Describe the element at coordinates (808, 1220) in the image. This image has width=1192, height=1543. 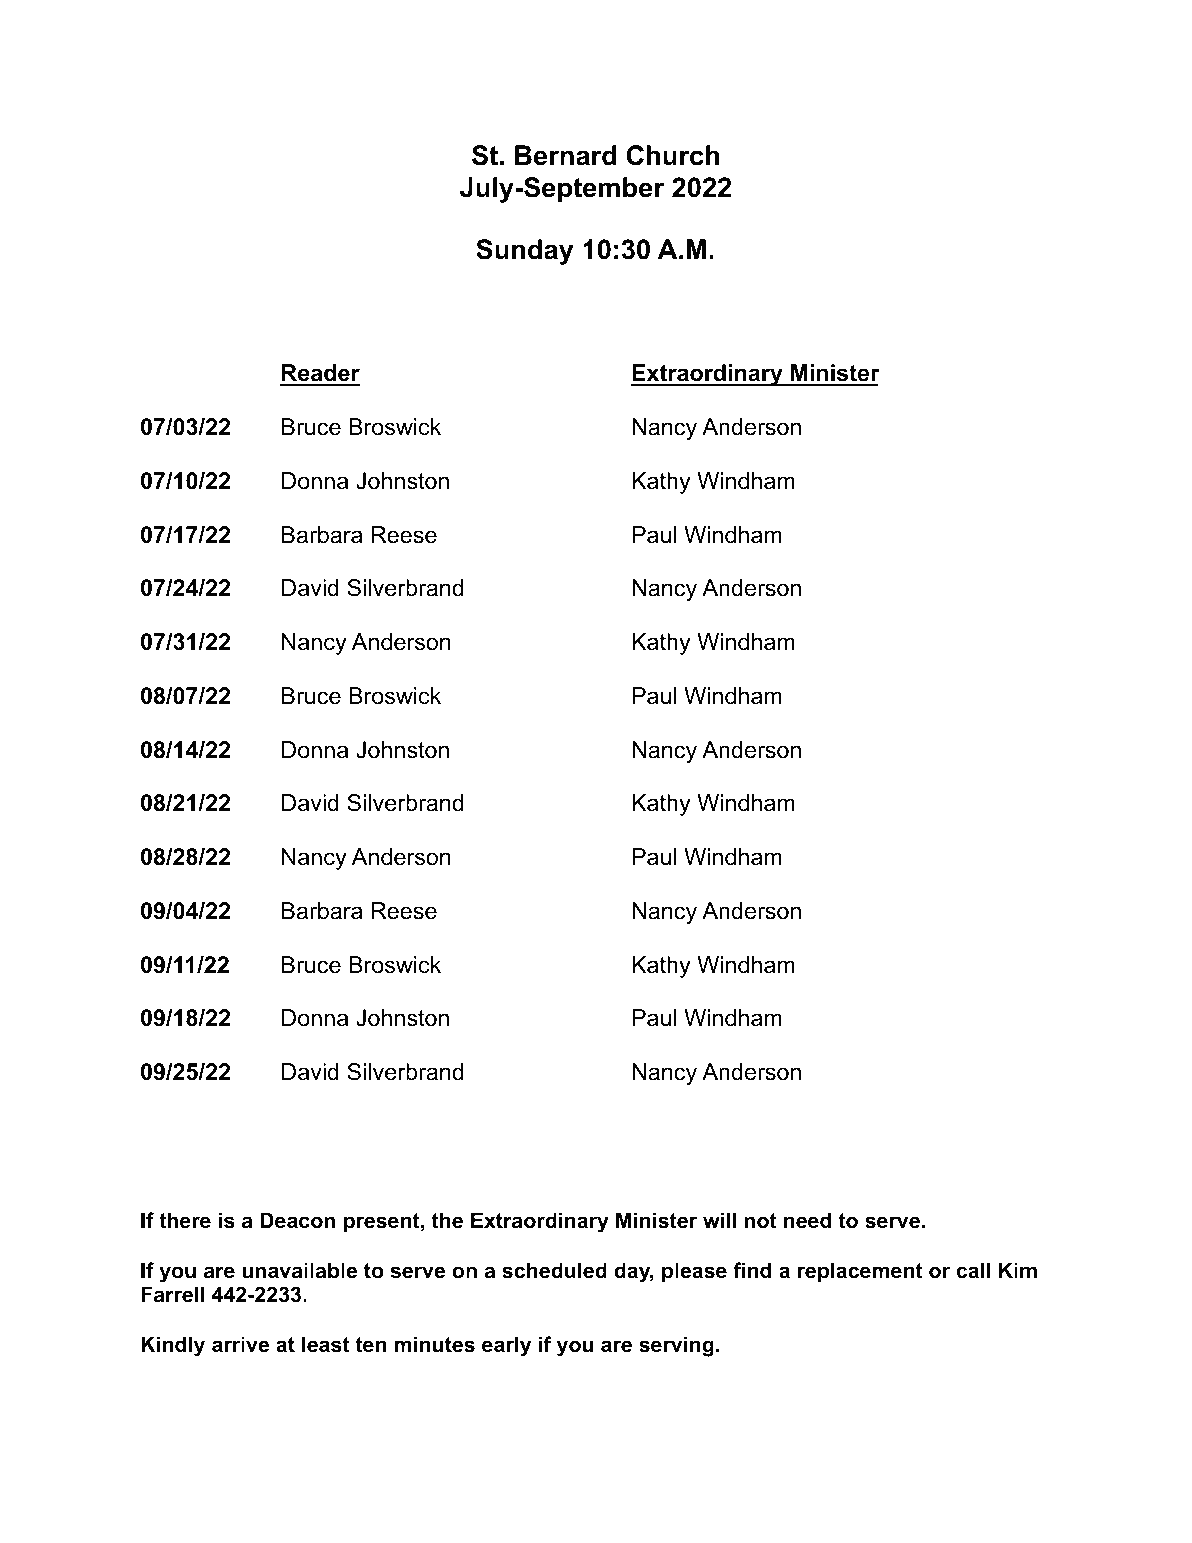
I see `need` at that location.
